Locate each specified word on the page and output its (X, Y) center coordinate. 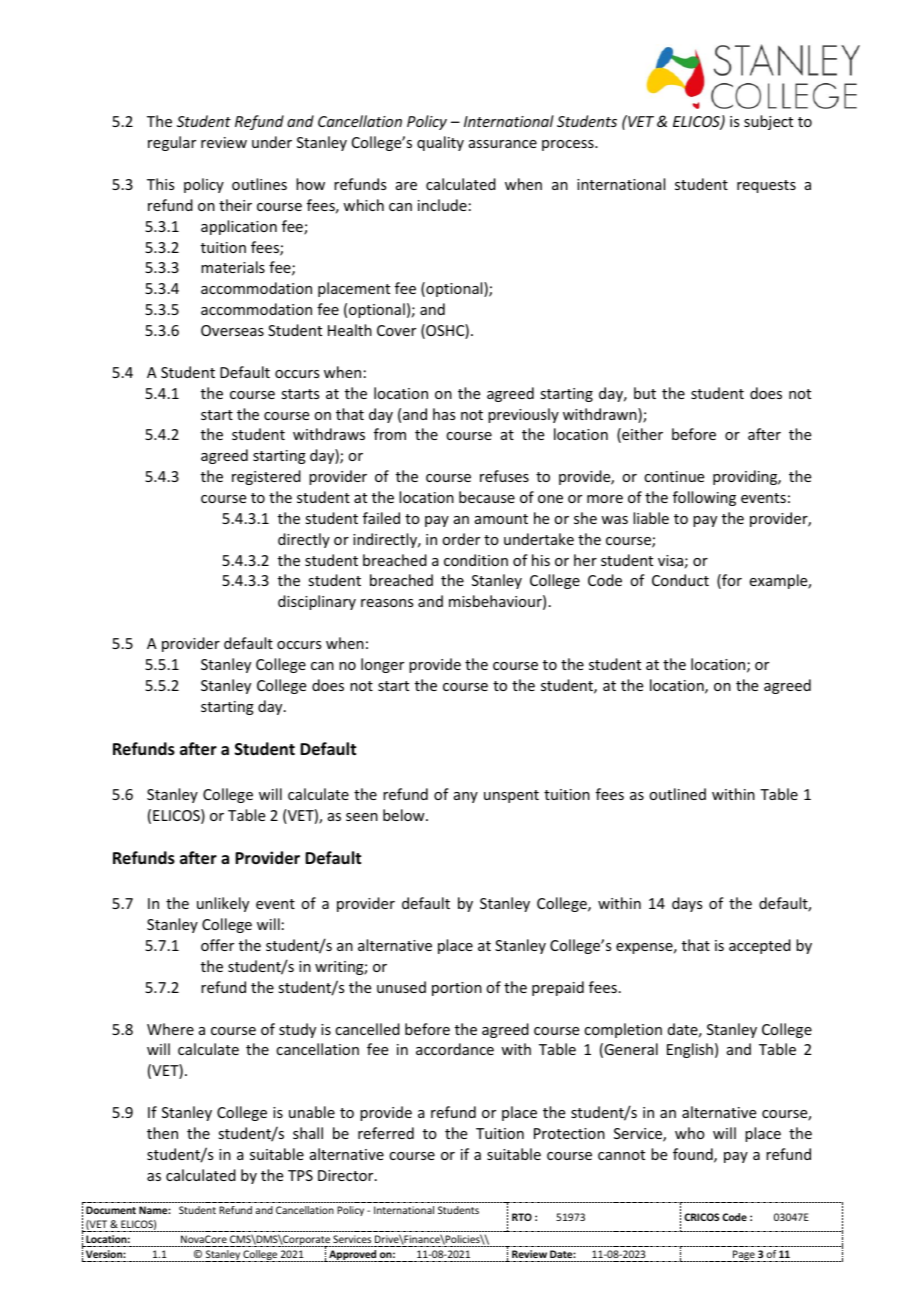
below (405, 815)
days (687, 904)
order (461, 539)
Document (111, 1210)
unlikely (223, 904)
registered (266, 477)
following (704, 498)
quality (440, 143)
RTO (522, 1217)
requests (766, 186)
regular (172, 143)
